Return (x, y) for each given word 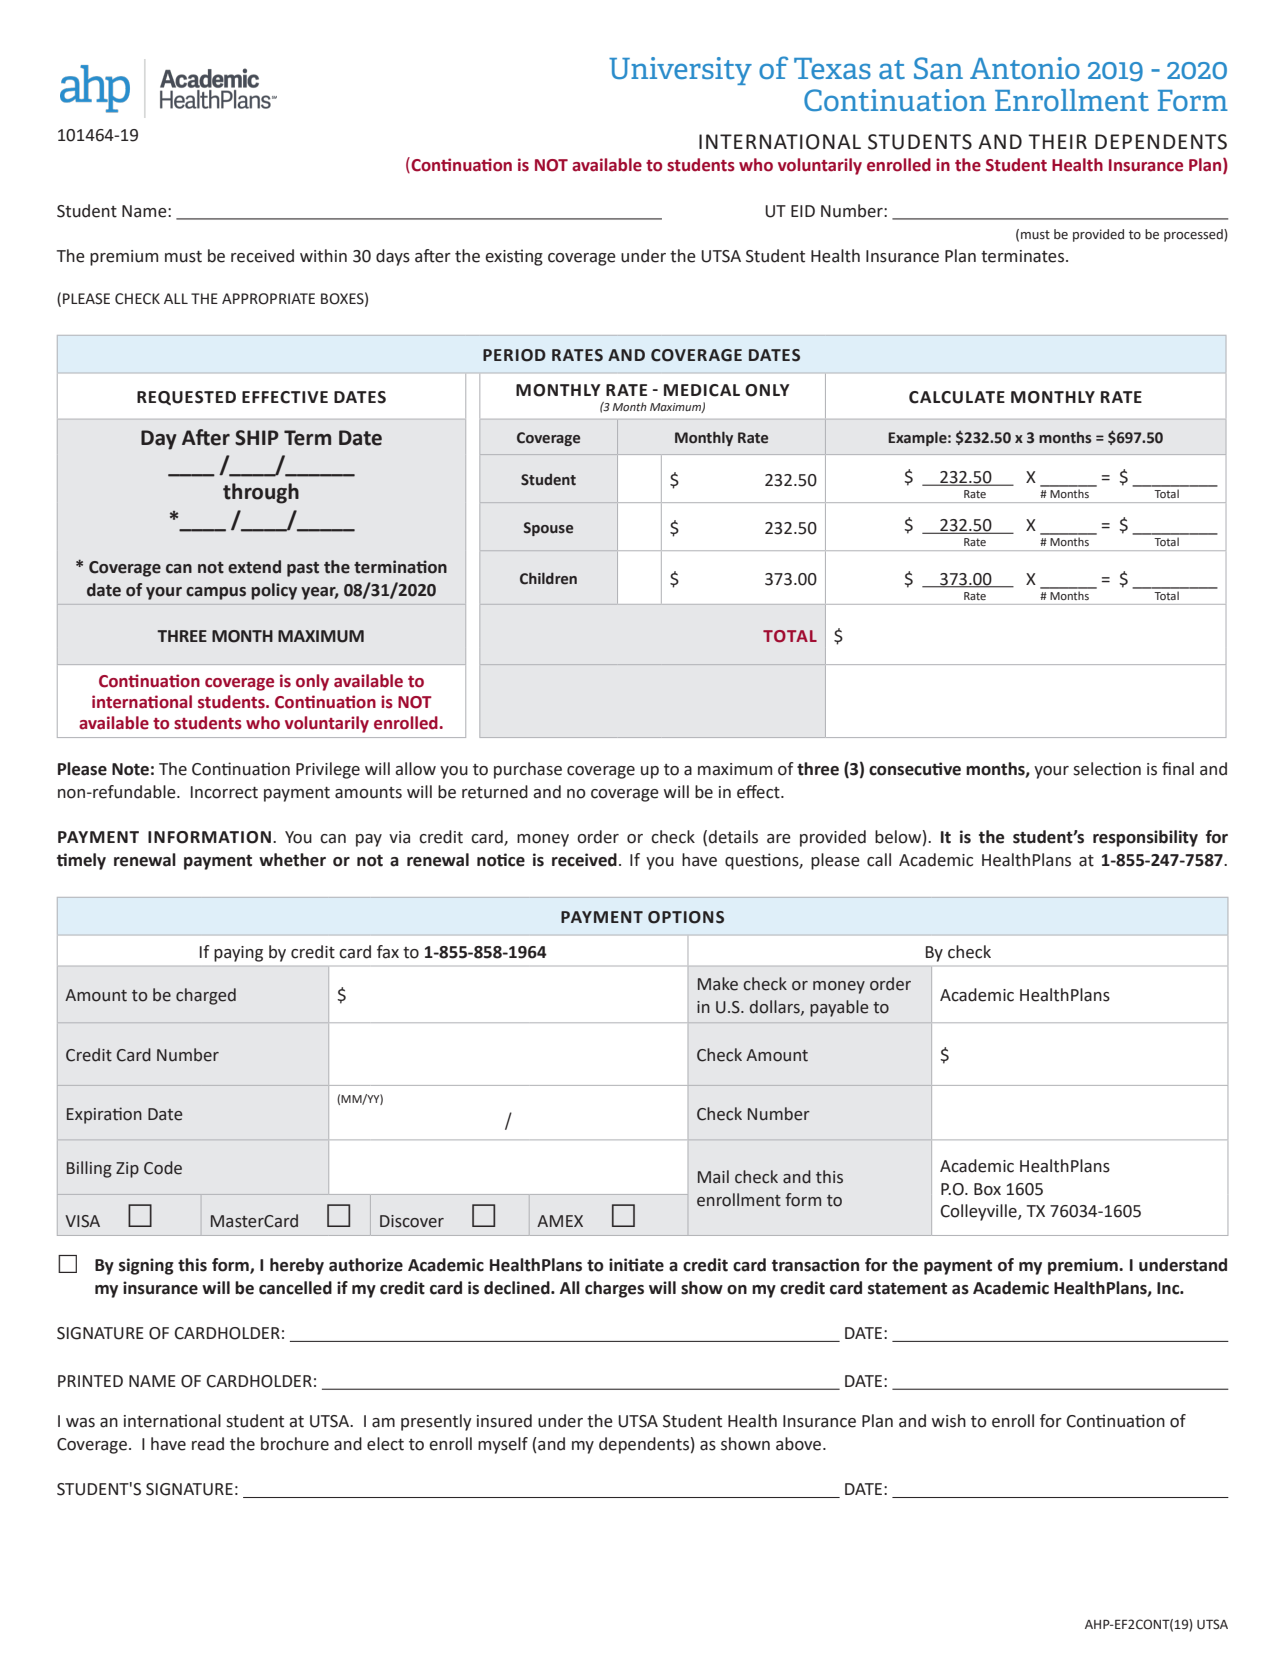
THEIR (1057, 141)
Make (718, 984)
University (680, 71)
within (323, 256)
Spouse (548, 529)
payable (839, 1008)
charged (206, 996)
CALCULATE (957, 397)
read (208, 1444)
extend (254, 567)
